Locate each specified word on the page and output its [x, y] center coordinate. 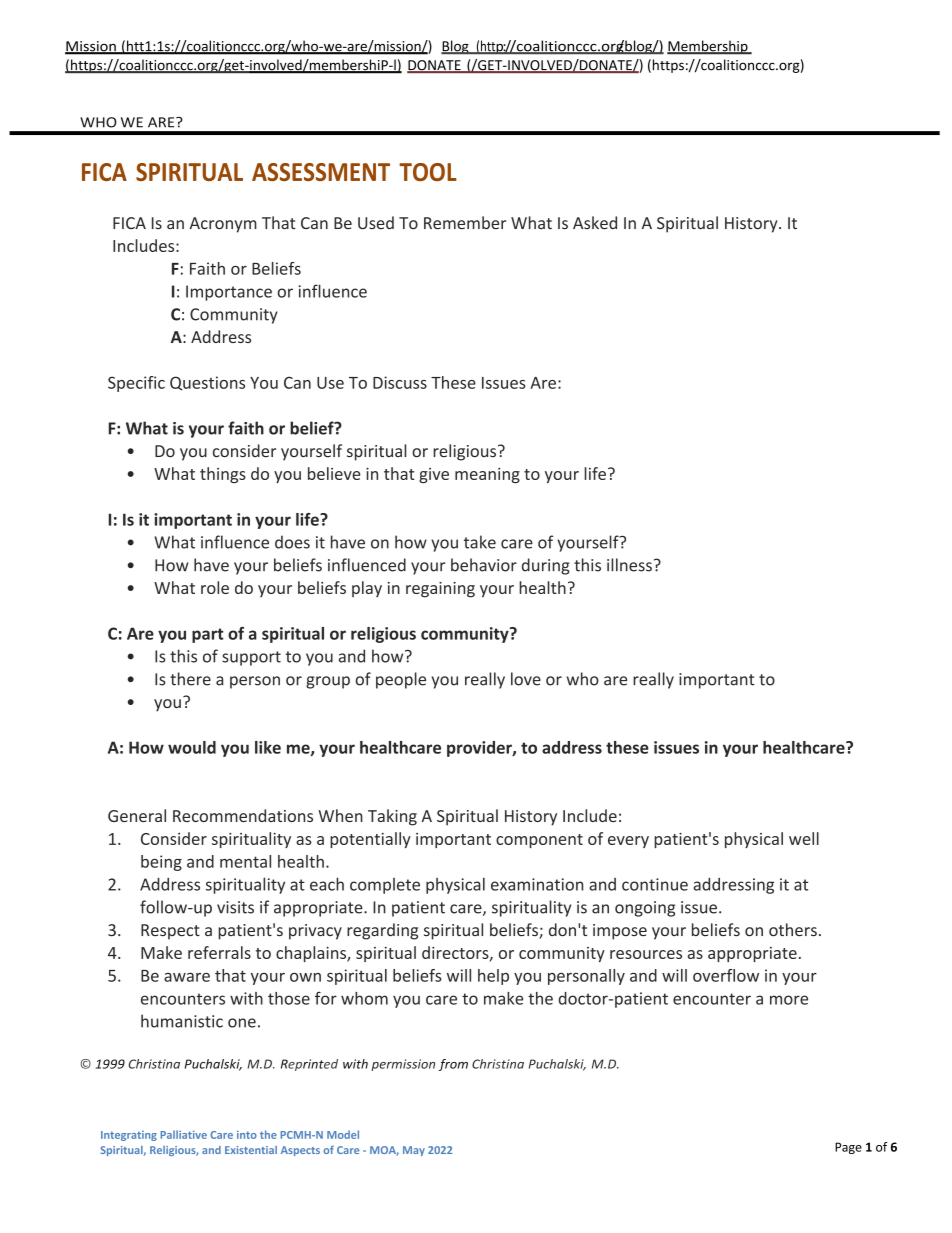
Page [848, 1148]
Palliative [183, 1134]
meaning [487, 475]
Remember [465, 223]
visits [235, 907]
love [526, 679]
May [414, 1151]
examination [537, 884]
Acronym [223, 225]
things [223, 475]
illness [629, 565]
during [546, 566]
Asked [595, 223]
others [793, 930]
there [190, 679]
